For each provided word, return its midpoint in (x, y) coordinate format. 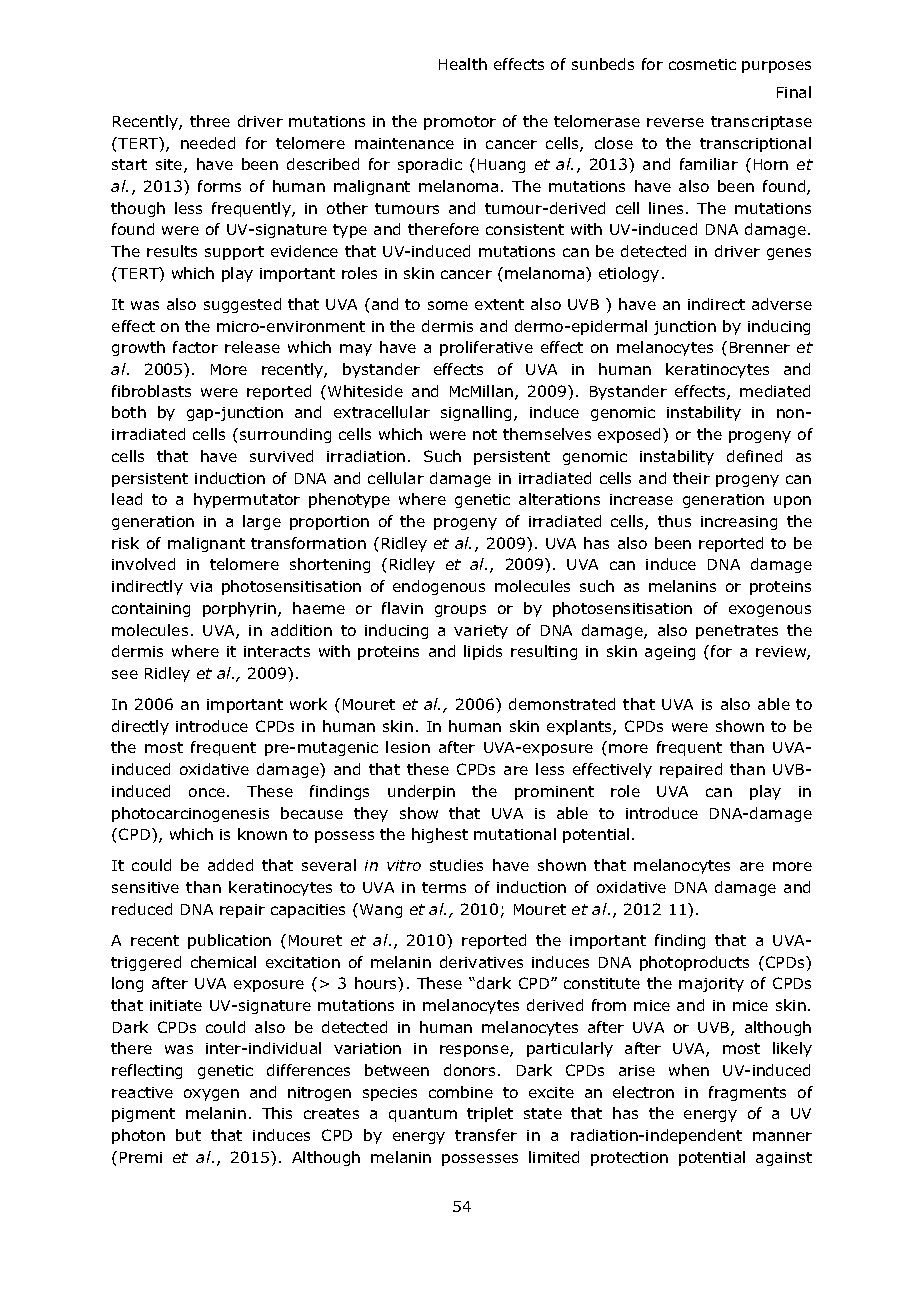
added (230, 865)
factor (195, 347)
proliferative (486, 348)
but (188, 1135)
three (210, 121)
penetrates (737, 632)
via (201, 586)
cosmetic (702, 64)
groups (460, 611)
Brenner (760, 347)
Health (463, 64)
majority (711, 985)
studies (456, 865)
